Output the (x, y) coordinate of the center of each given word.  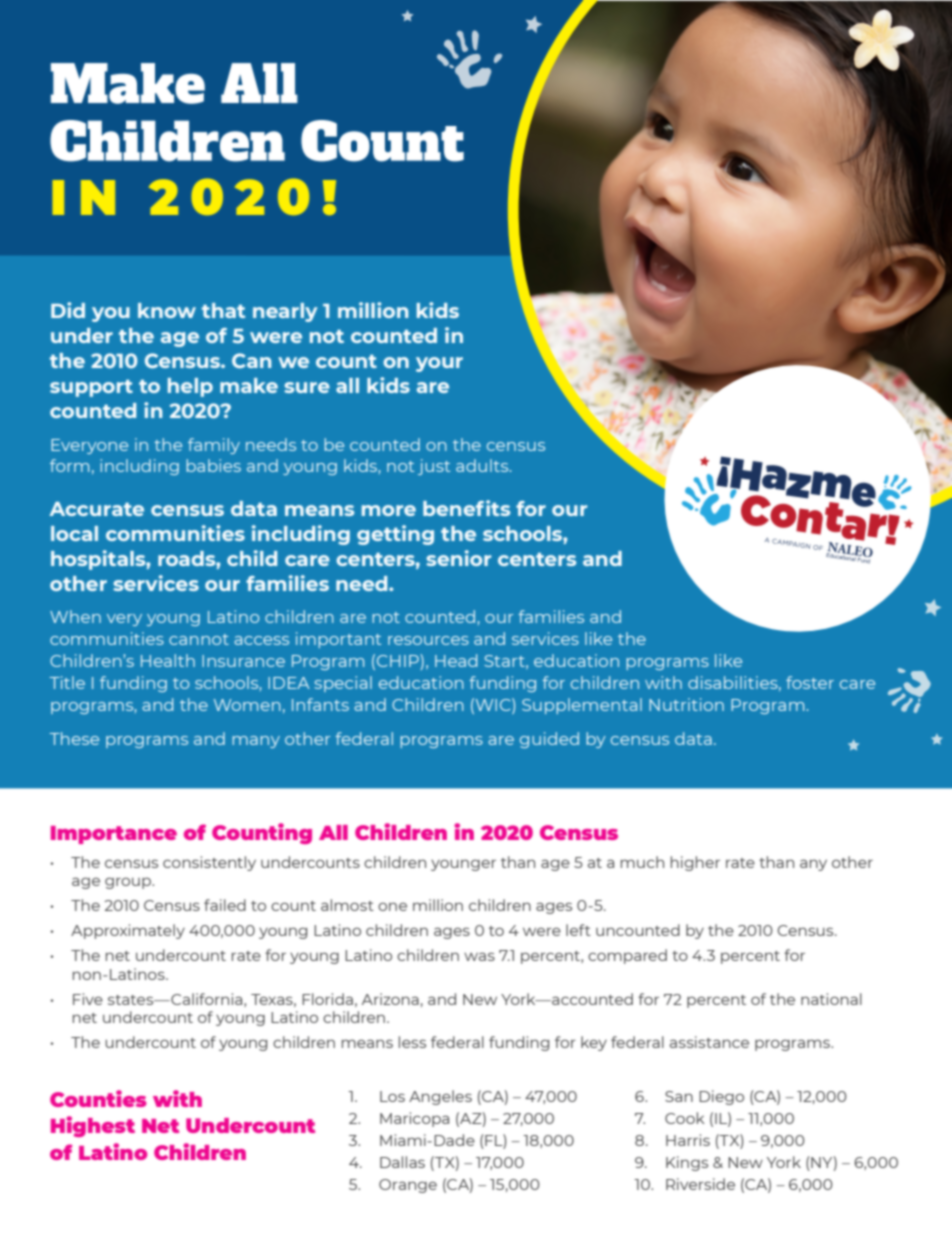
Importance (114, 835)
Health (168, 660)
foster (810, 682)
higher (695, 863)
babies (213, 465)
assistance (709, 1042)
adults (483, 465)
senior (458, 558)
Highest (93, 1126)
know (167, 310)
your (439, 364)
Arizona (390, 999)
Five (88, 999)
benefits (466, 508)
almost (347, 905)
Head (456, 660)
